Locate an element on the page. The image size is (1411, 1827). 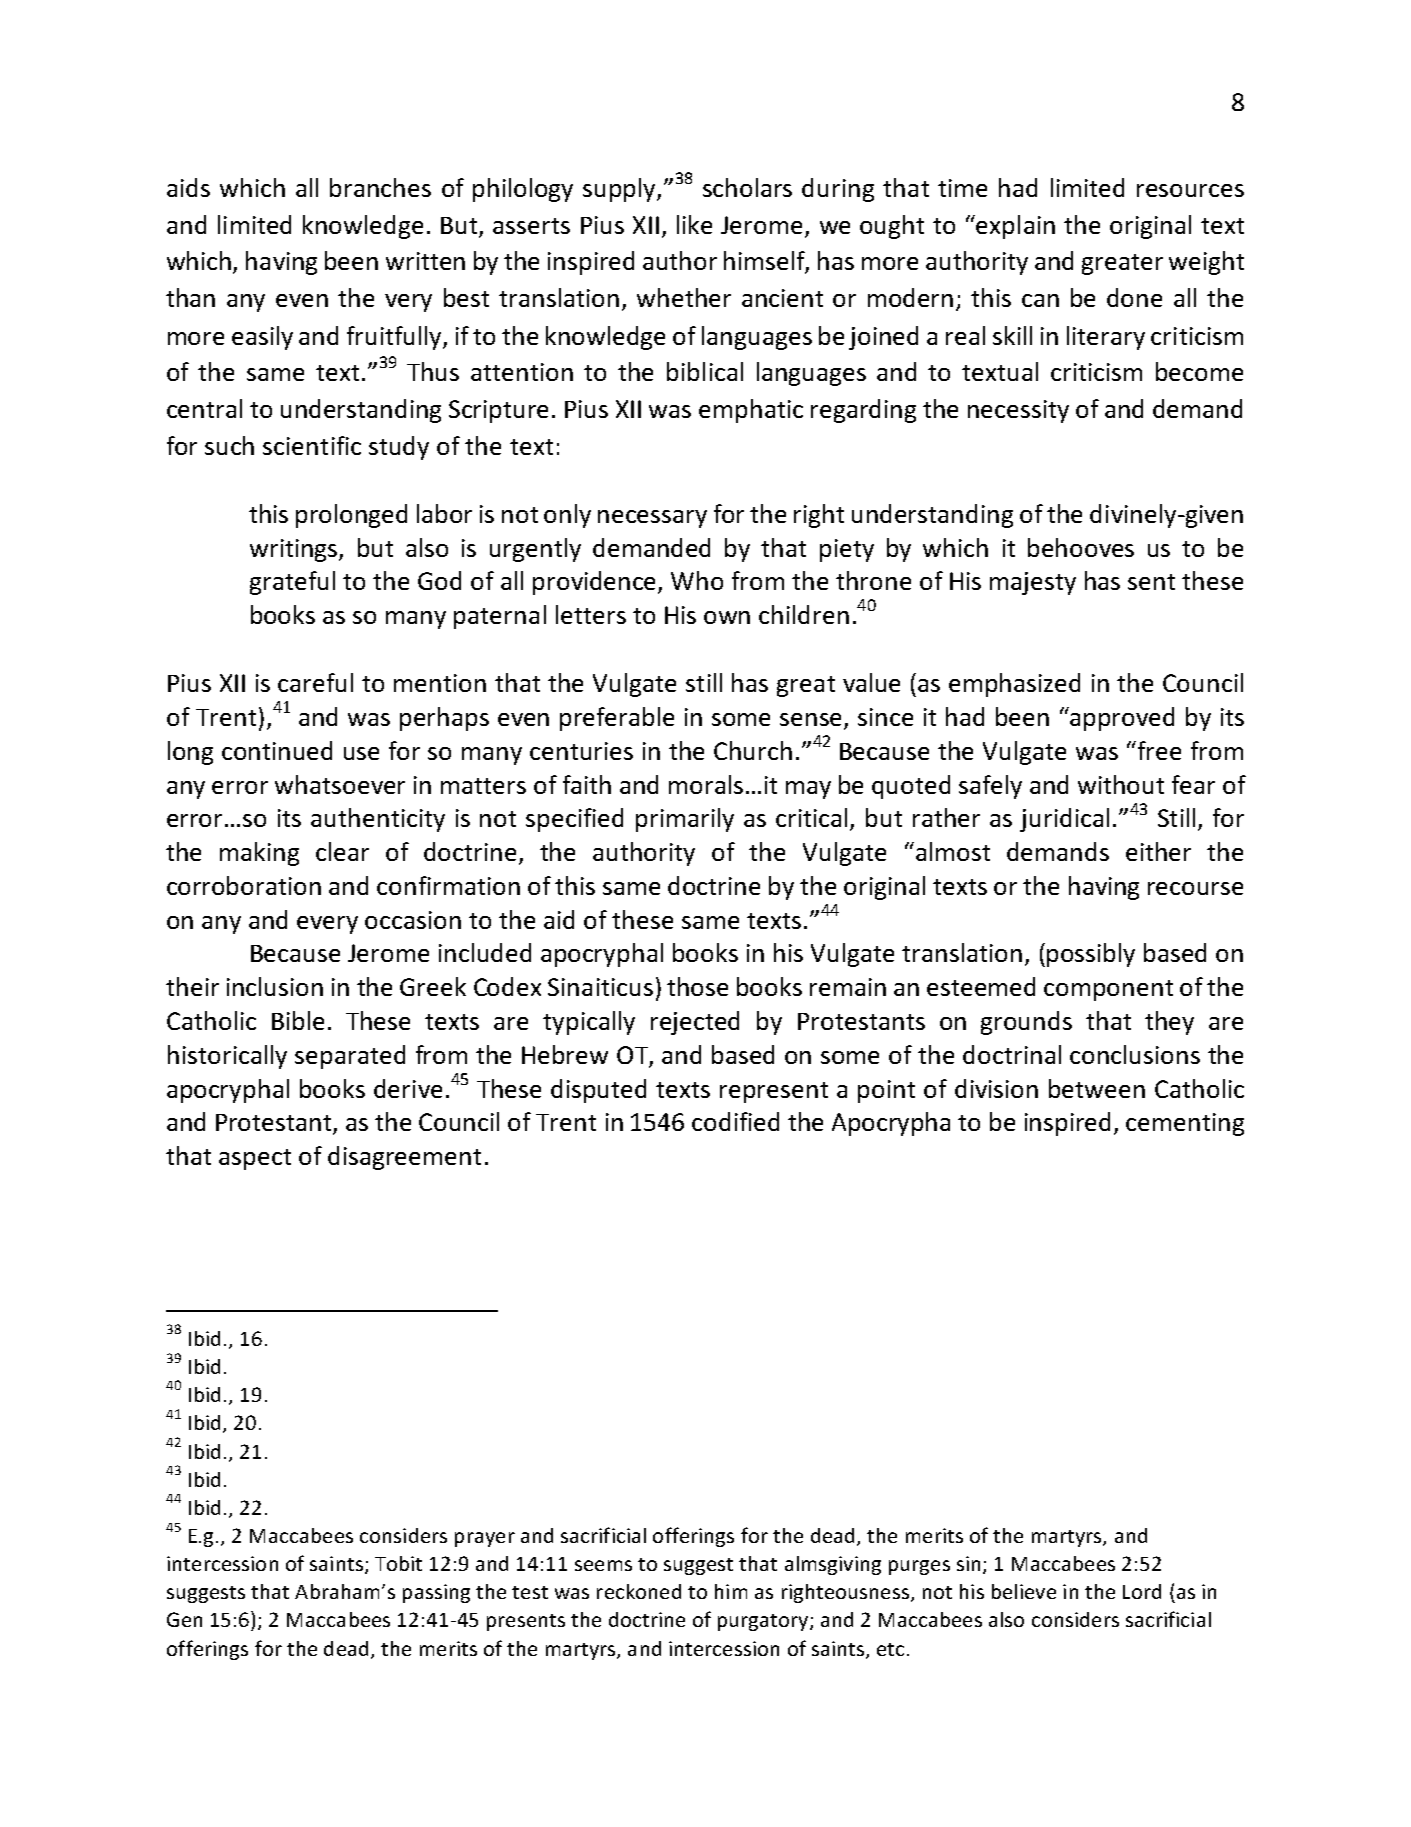
those is located at coordinates (697, 986).
